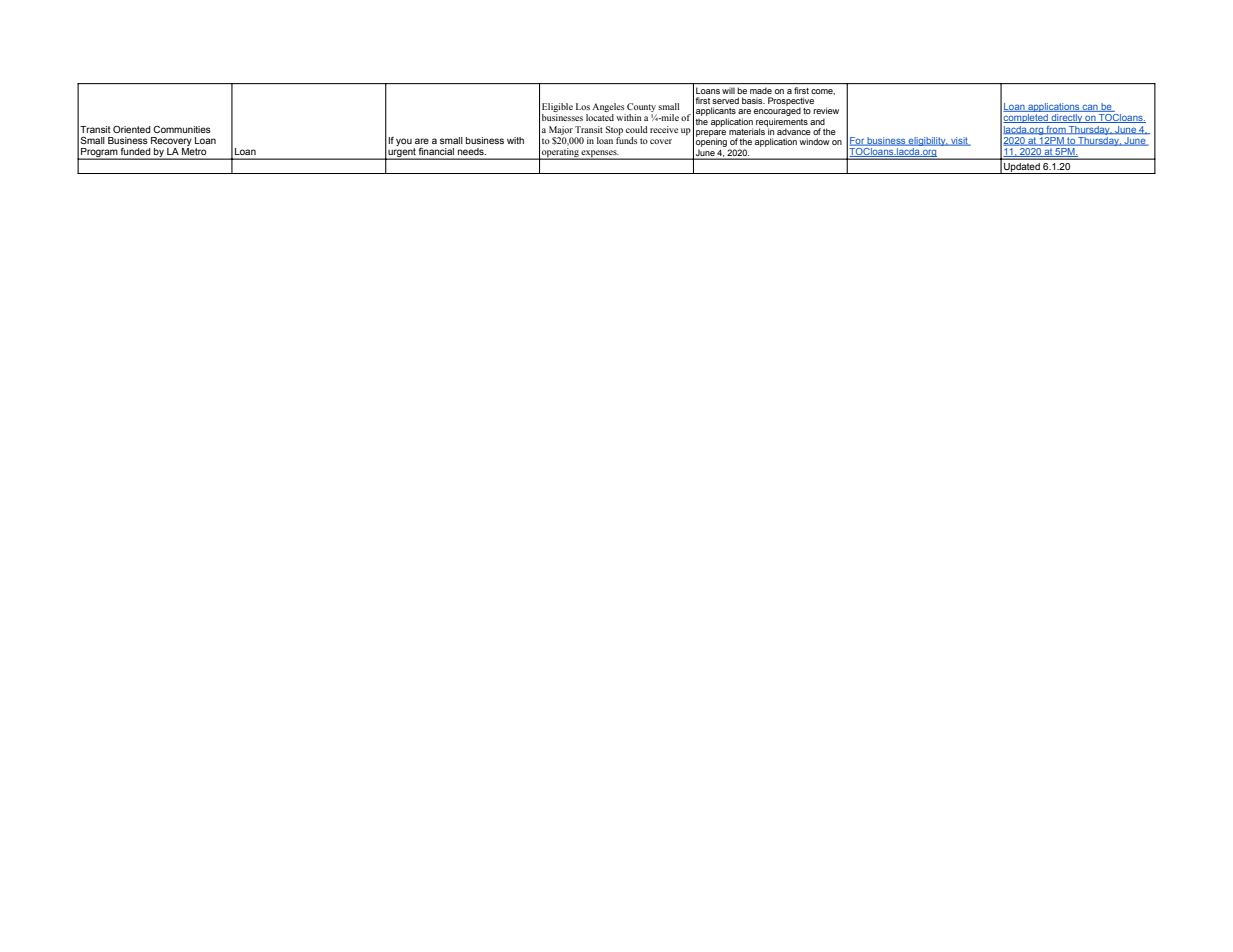 The width and height of the screenshot is (1233, 952). What do you see at coordinates (927, 143) in the screenshot?
I see `eligibility` at bounding box center [927, 143].
